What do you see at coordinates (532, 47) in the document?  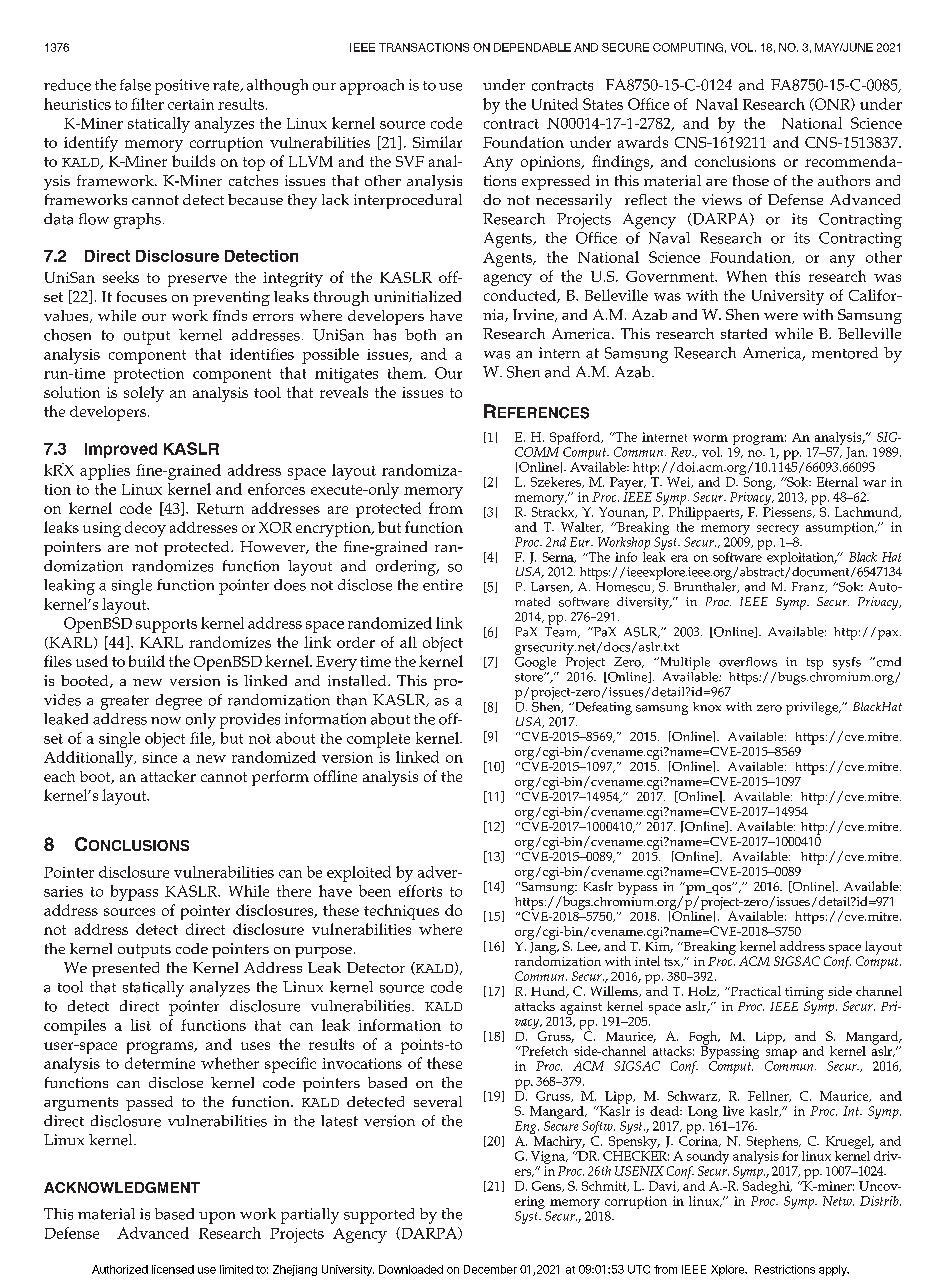 I see `DEPENDABLE` at bounding box center [532, 47].
